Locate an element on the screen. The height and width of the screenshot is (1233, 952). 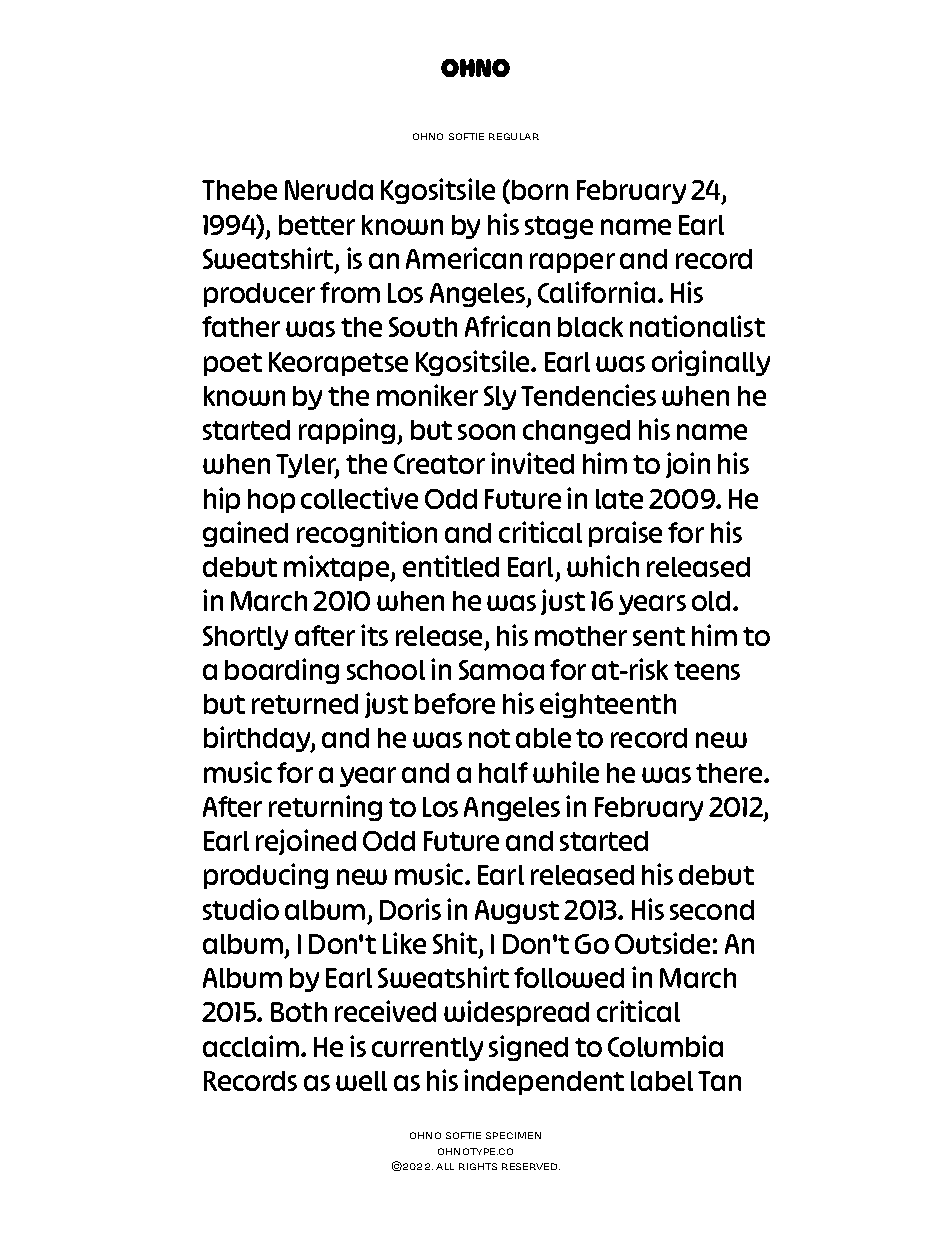
acclaim is located at coordinates (251, 1046).
